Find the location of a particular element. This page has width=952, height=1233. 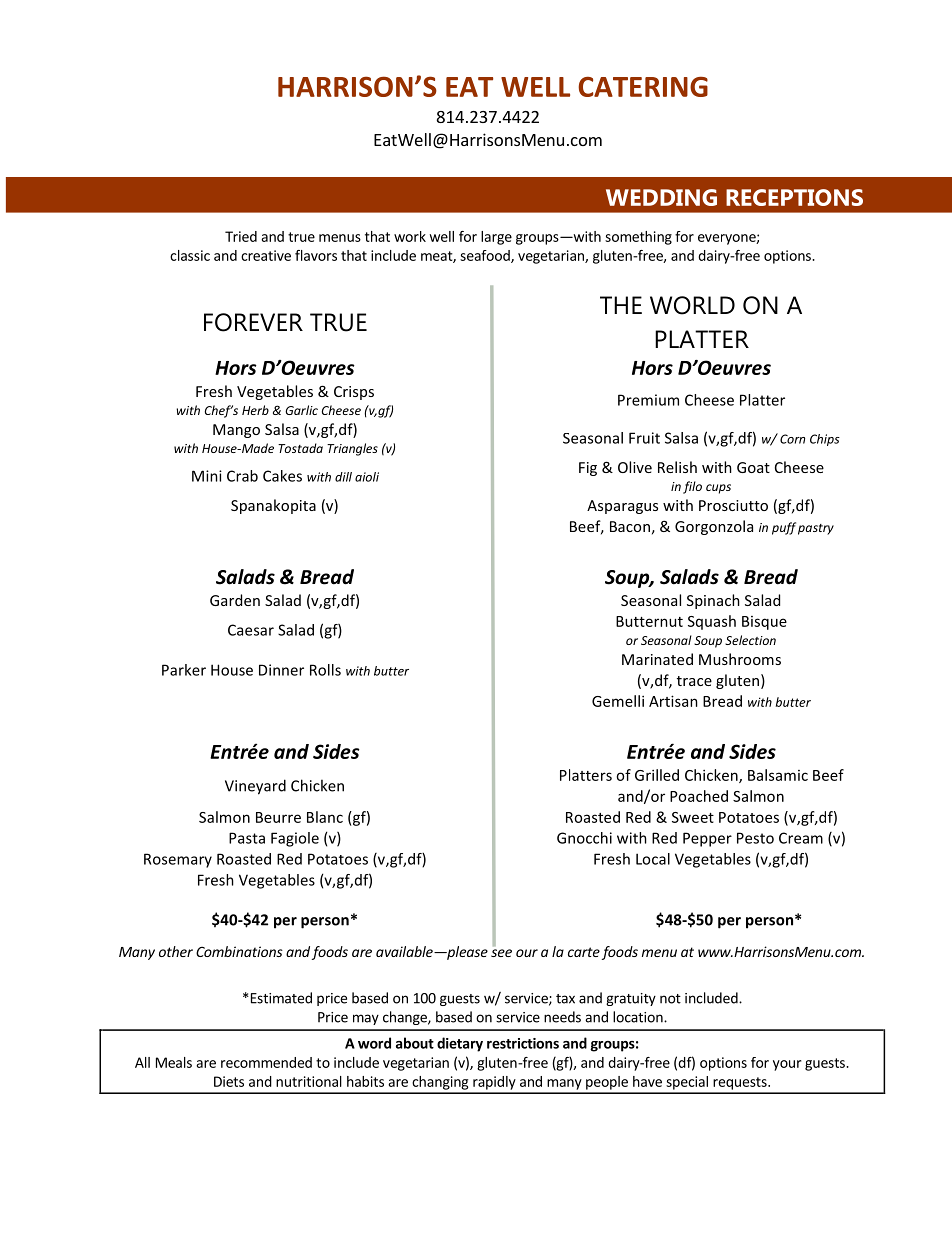

Blanc is located at coordinates (325, 817).
